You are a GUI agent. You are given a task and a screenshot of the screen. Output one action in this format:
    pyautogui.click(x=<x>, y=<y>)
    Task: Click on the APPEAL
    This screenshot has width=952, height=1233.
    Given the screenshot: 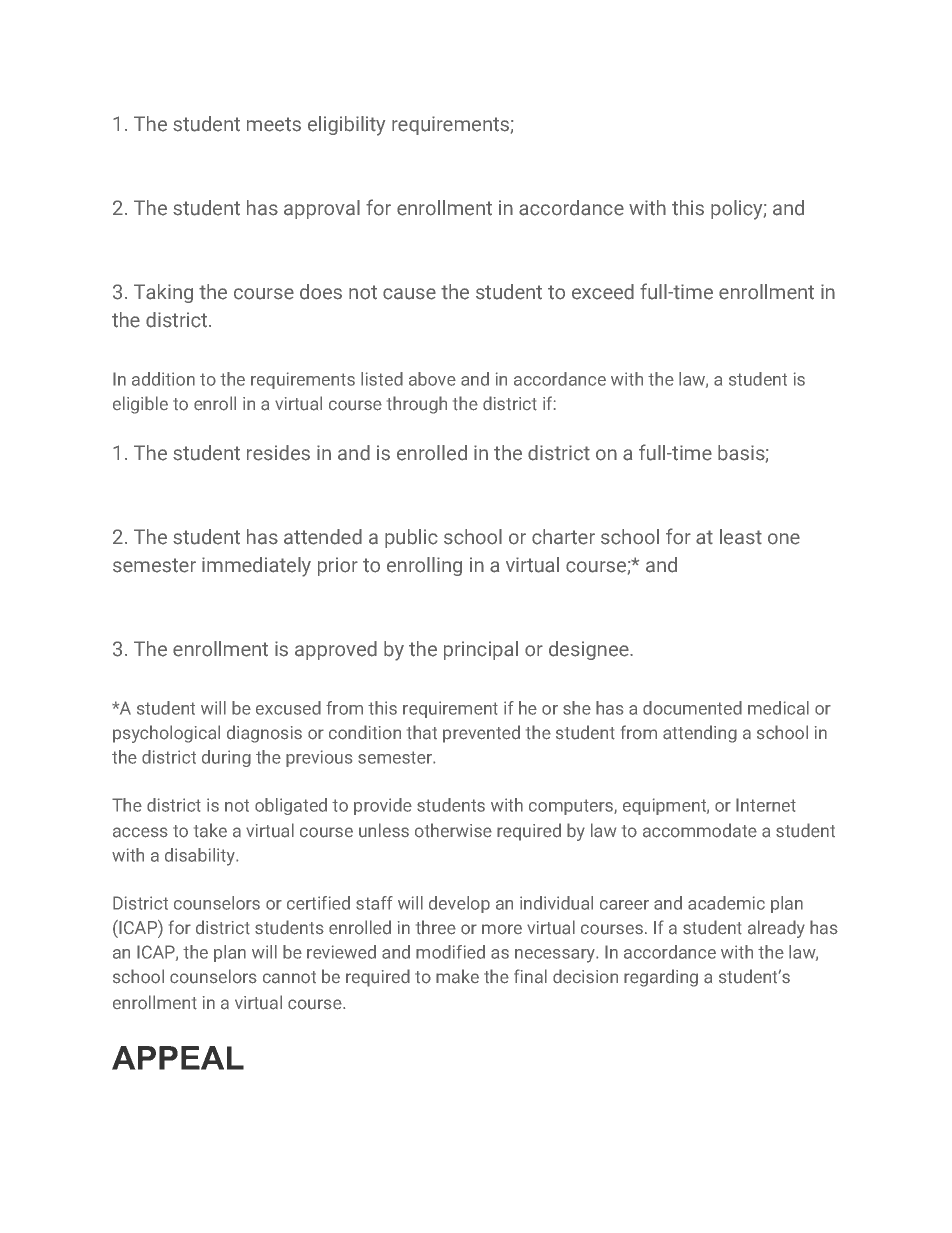 What is the action you would take?
    pyautogui.click(x=178, y=1058)
